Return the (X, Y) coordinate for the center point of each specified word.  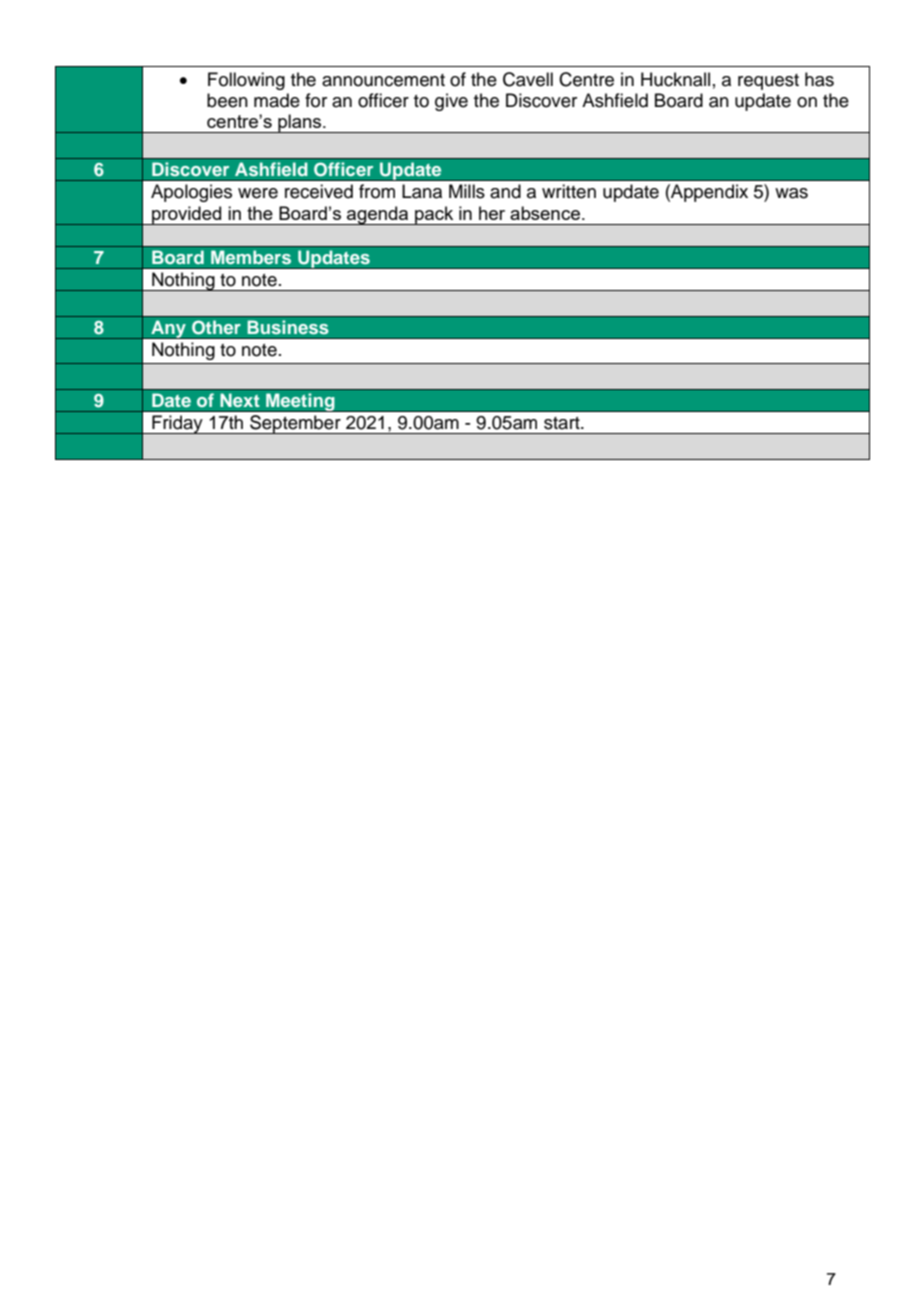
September (295, 424)
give (451, 102)
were (258, 193)
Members (251, 257)
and (505, 191)
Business (288, 327)
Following (246, 81)
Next (240, 400)
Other (216, 327)
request (768, 82)
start (563, 423)
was (791, 193)
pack (434, 215)
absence (545, 213)
